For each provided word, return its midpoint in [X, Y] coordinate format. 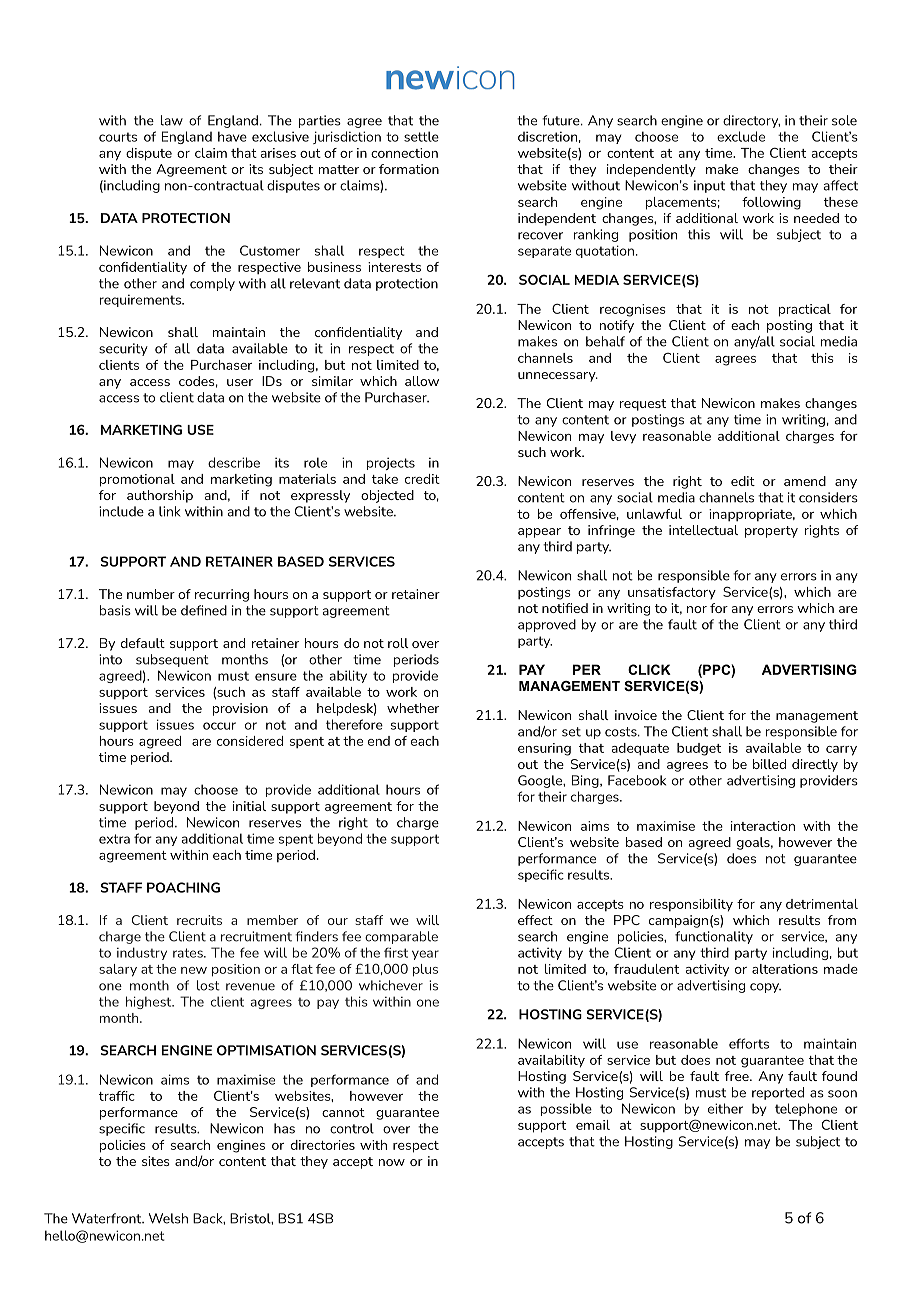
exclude [741, 136]
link [169, 511]
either [725, 1108]
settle [421, 136]
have [232, 136]
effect [535, 920]
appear [539, 533]
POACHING [183, 887]
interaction [763, 826]
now [392, 1162]
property [771, 532]
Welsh [168, 1218]
